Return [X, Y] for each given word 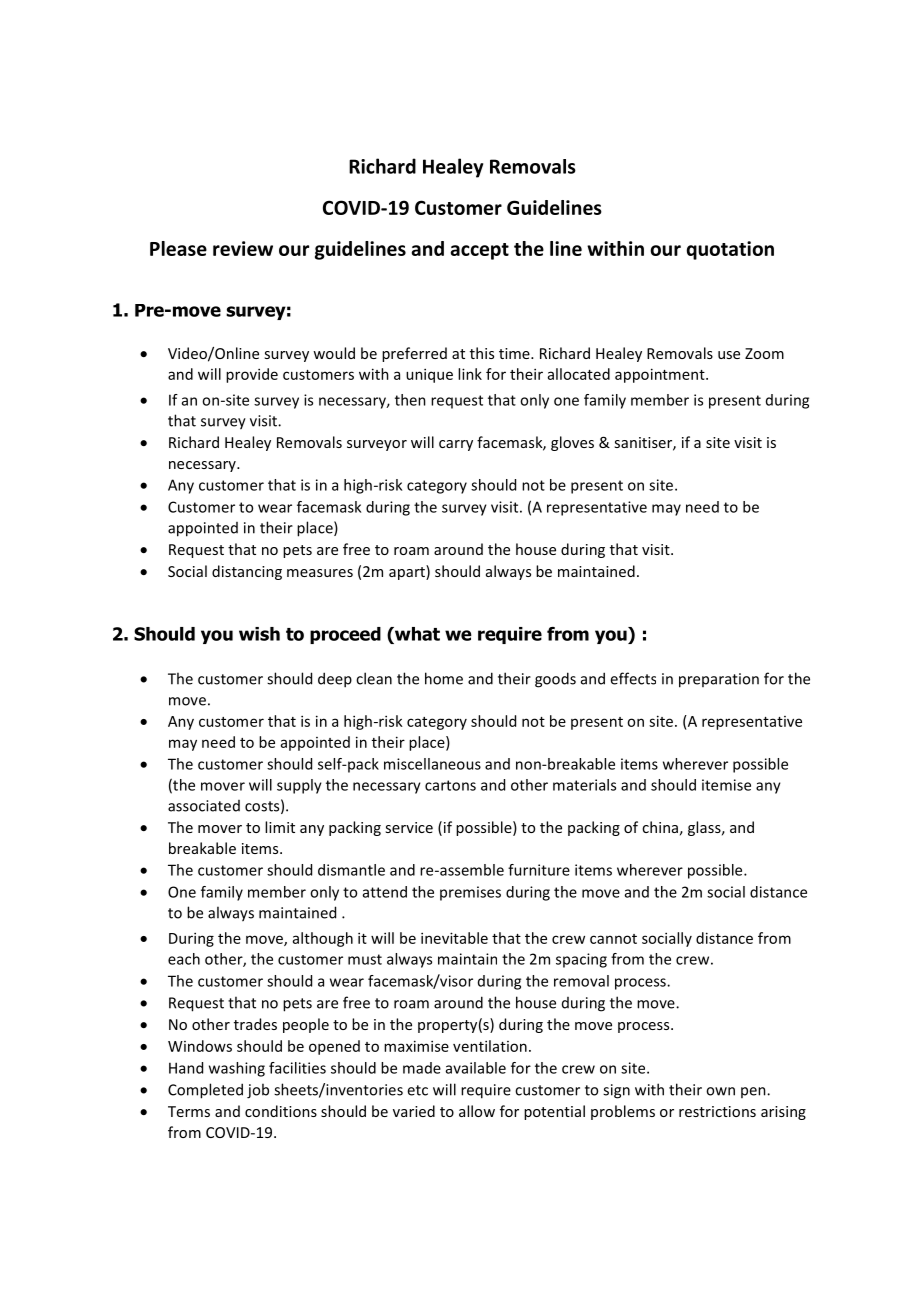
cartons [450, 785]
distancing [247, 572]
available [476, 1068]
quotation [730, 250]
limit [280, 827]
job [258, 1091]
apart [408, 572]
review [243, 248]
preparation [719, 680]
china [660, 827]
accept [479, 251]
